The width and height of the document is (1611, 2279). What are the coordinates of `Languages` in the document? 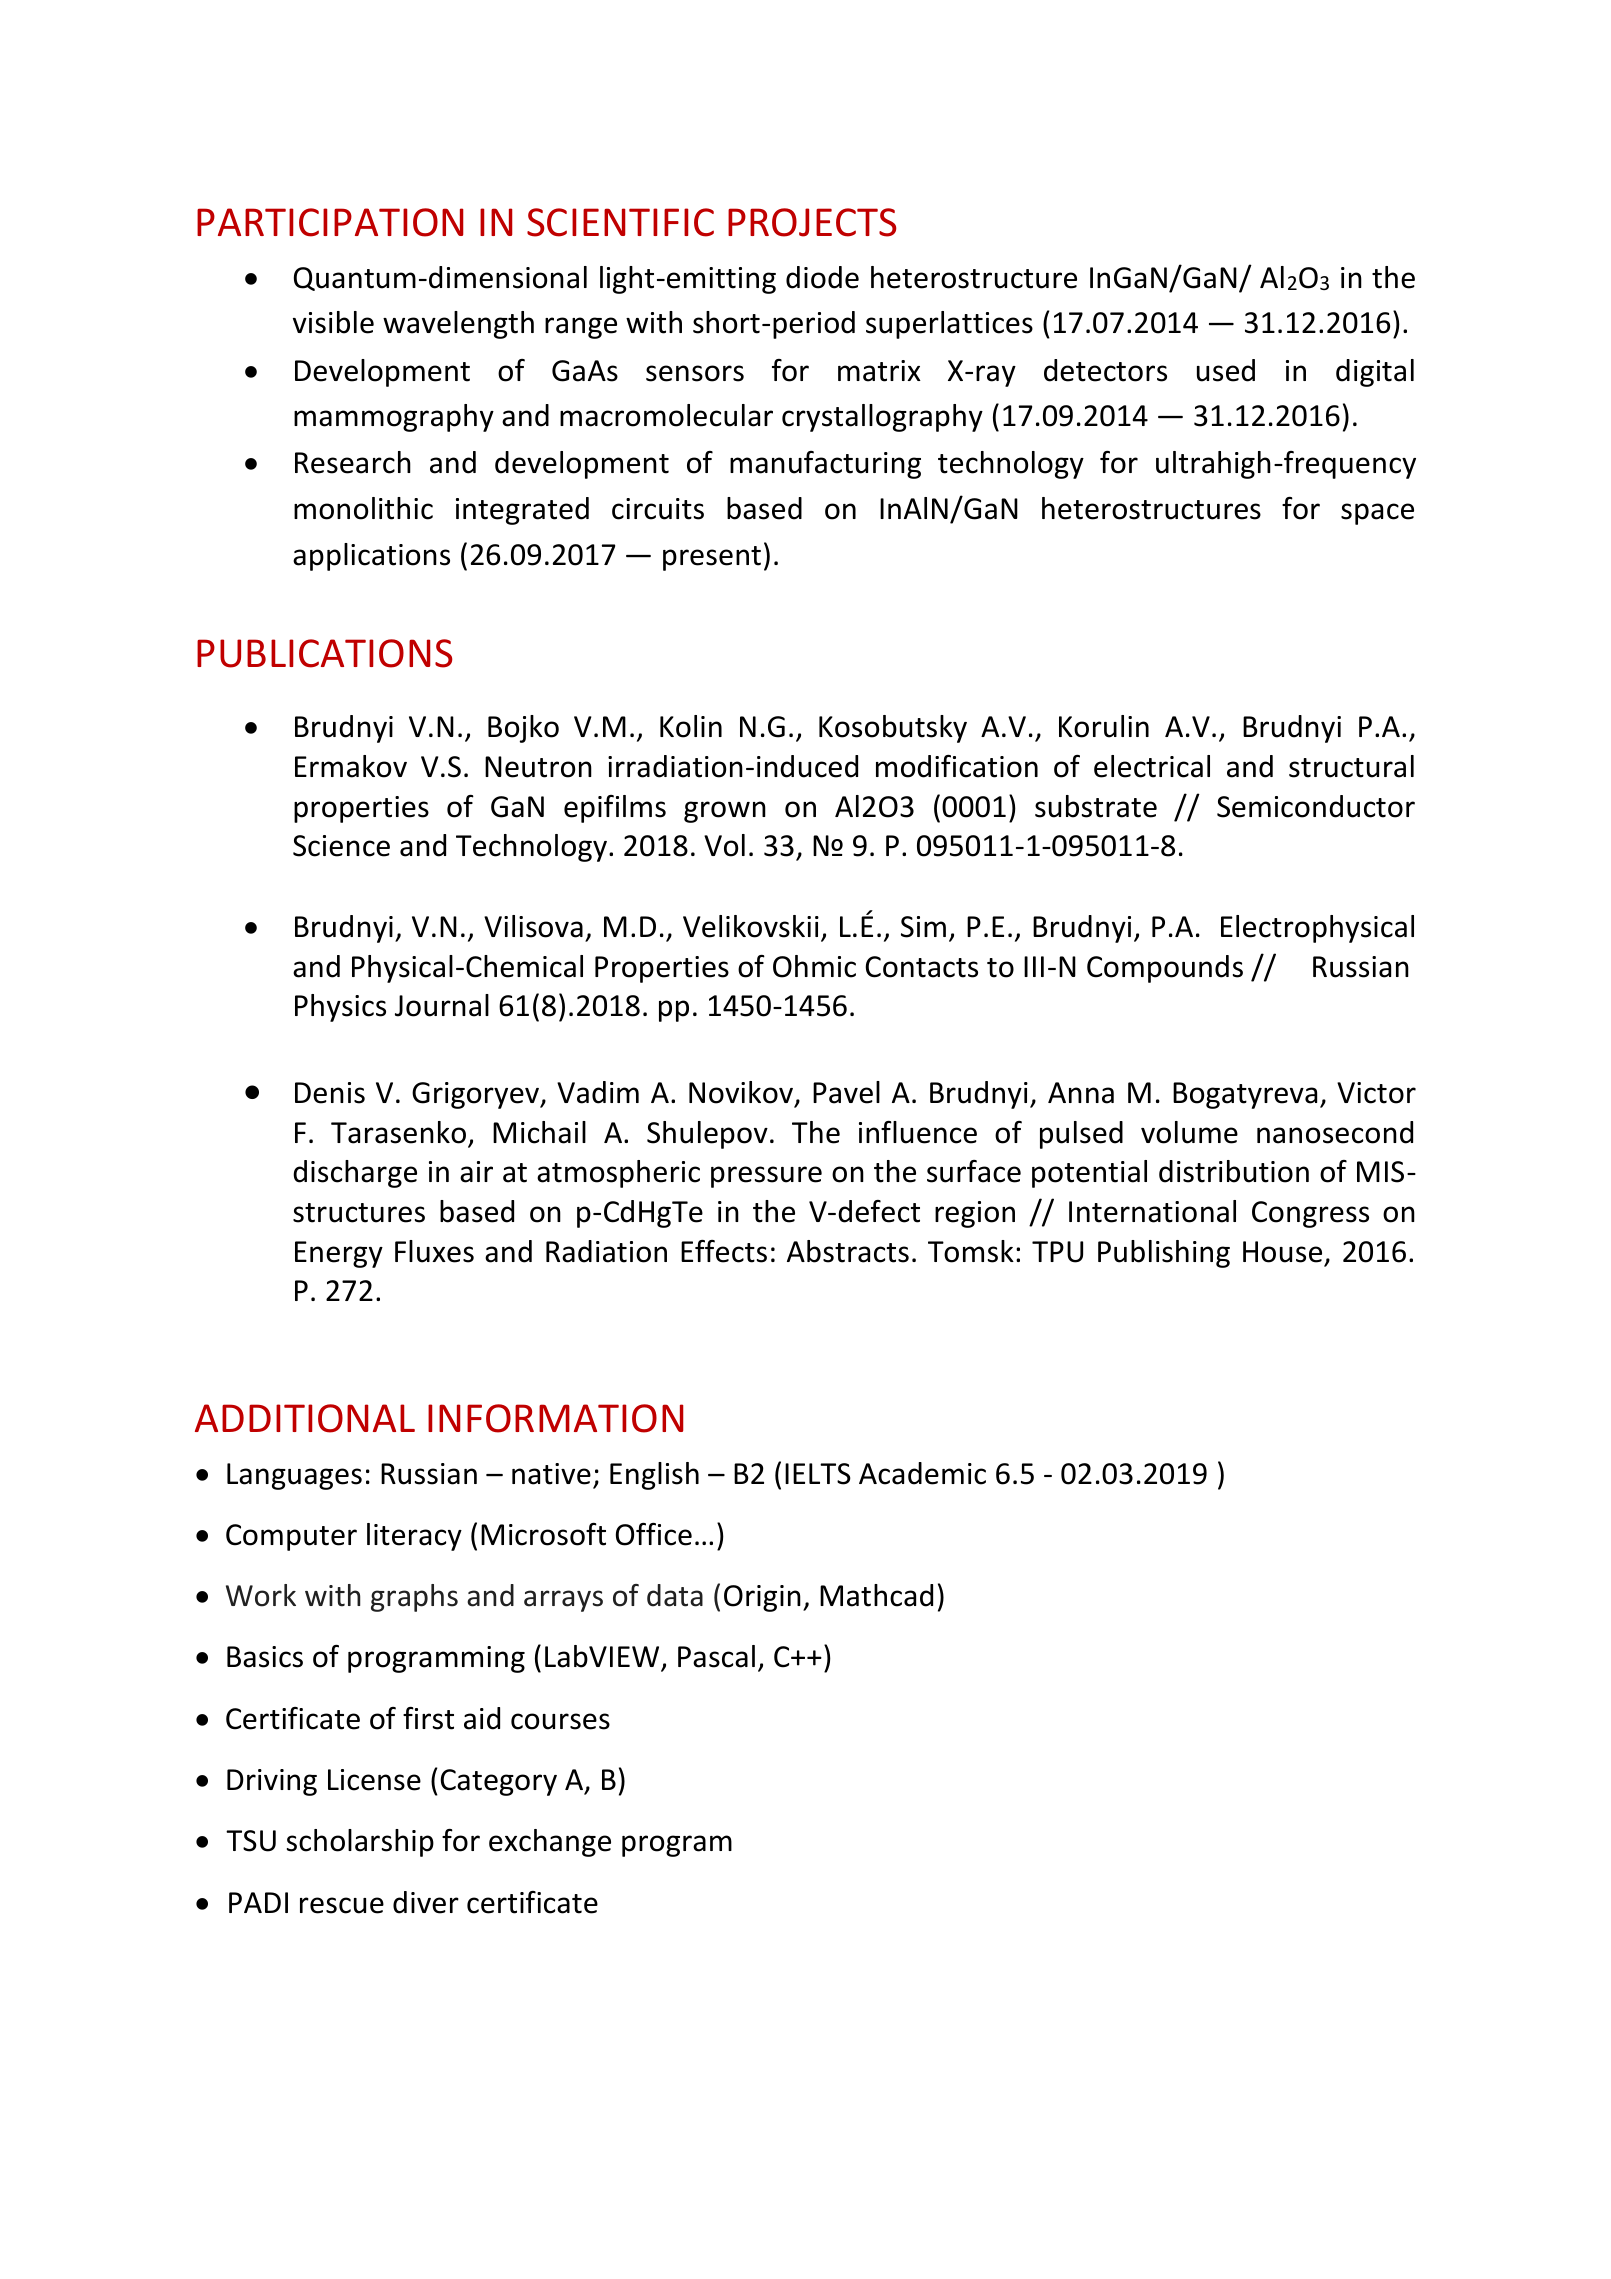 It's located at (294, 1476).
